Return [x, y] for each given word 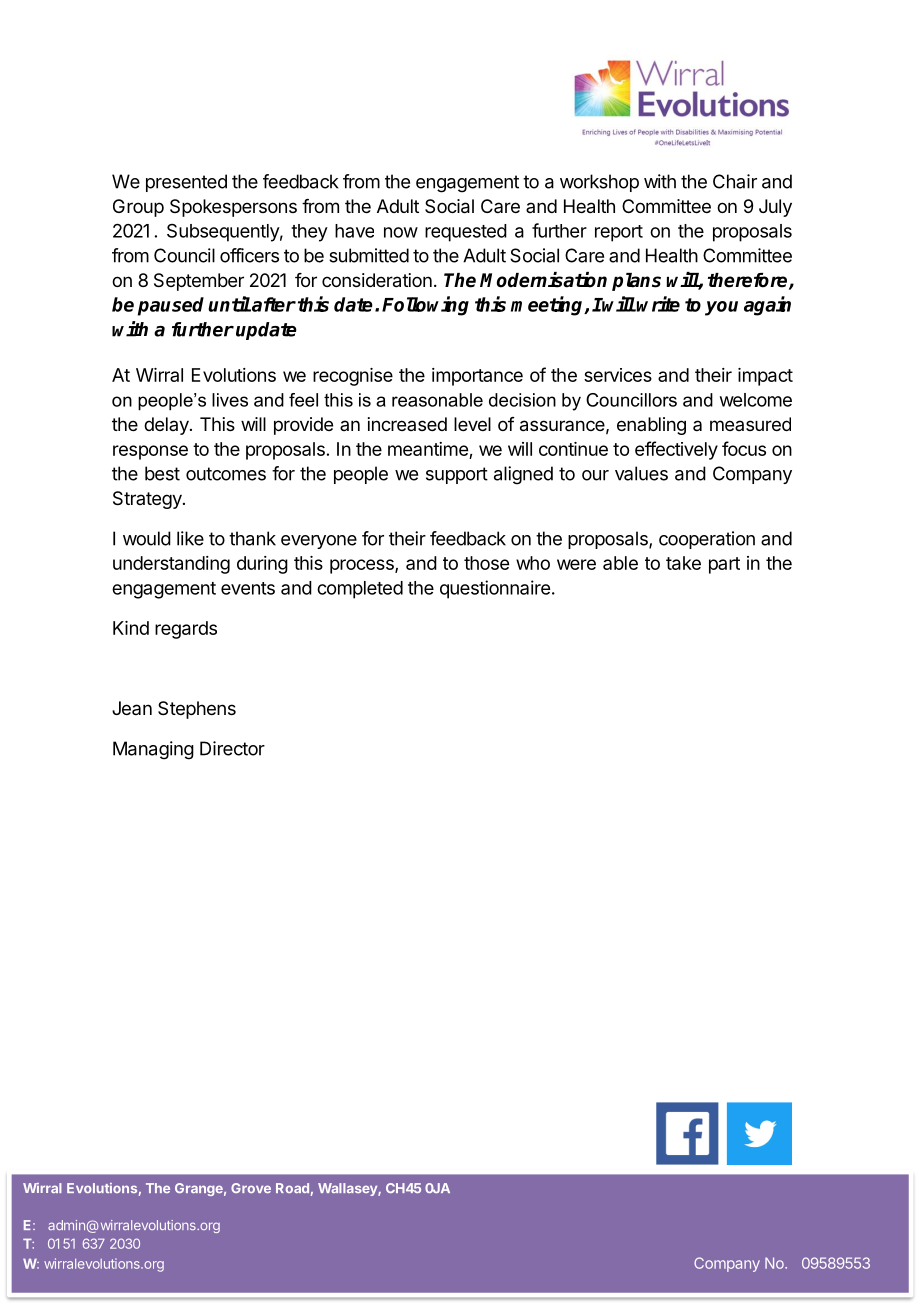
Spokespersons [233, 208]
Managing [153, 750]
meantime [428, 449]
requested [466, 233]
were [576, 564]
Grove [251, 1188]
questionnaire [495, 589]
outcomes [226, 474]
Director [232, 748]
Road [292, 1188]
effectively [676, 450]
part [724, 565]
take [683, 563]
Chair [735, 181]
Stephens [197, 710]
